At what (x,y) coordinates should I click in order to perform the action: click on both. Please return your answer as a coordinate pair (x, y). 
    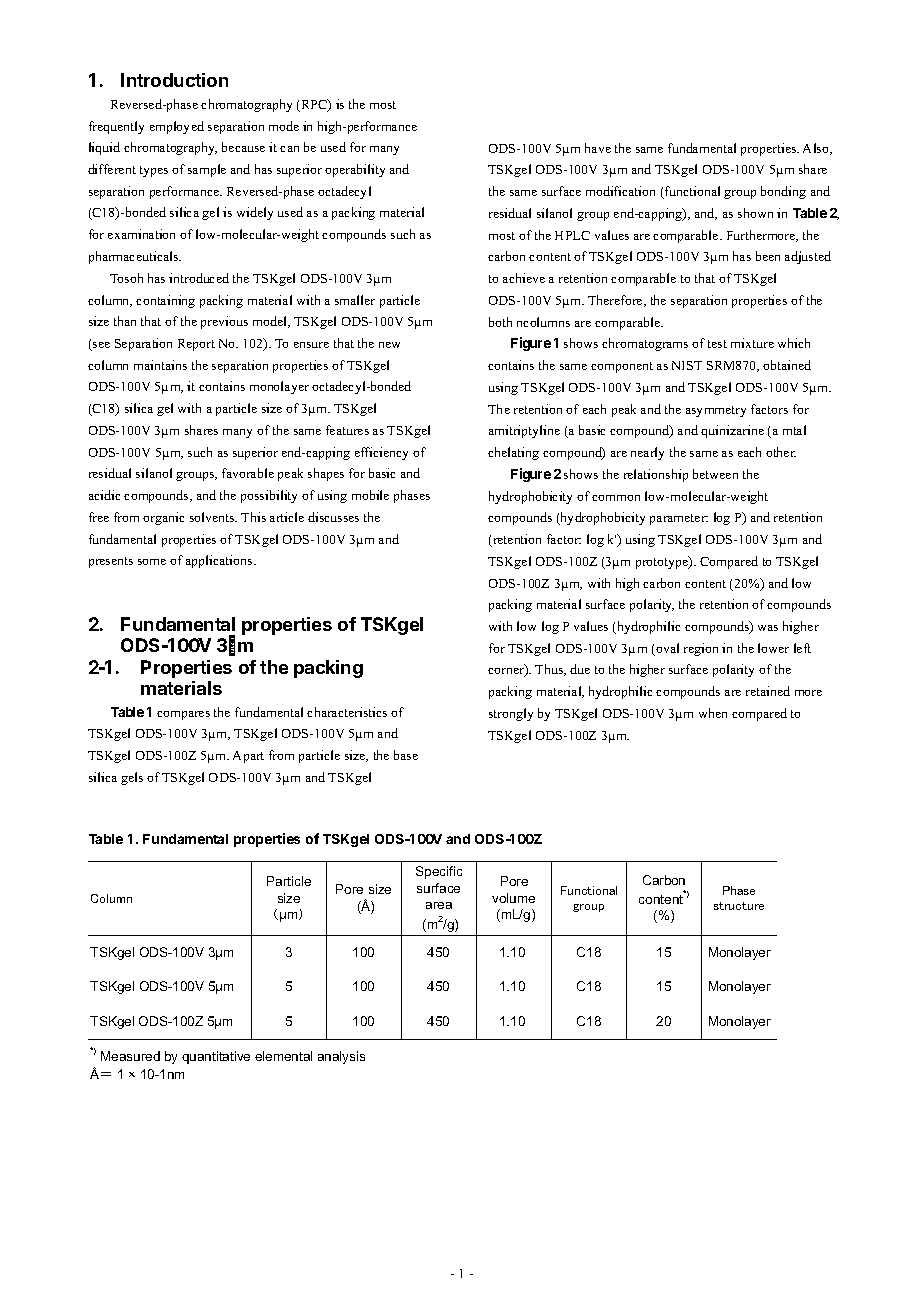
    Looking at the image, I should click on (500, 322).
